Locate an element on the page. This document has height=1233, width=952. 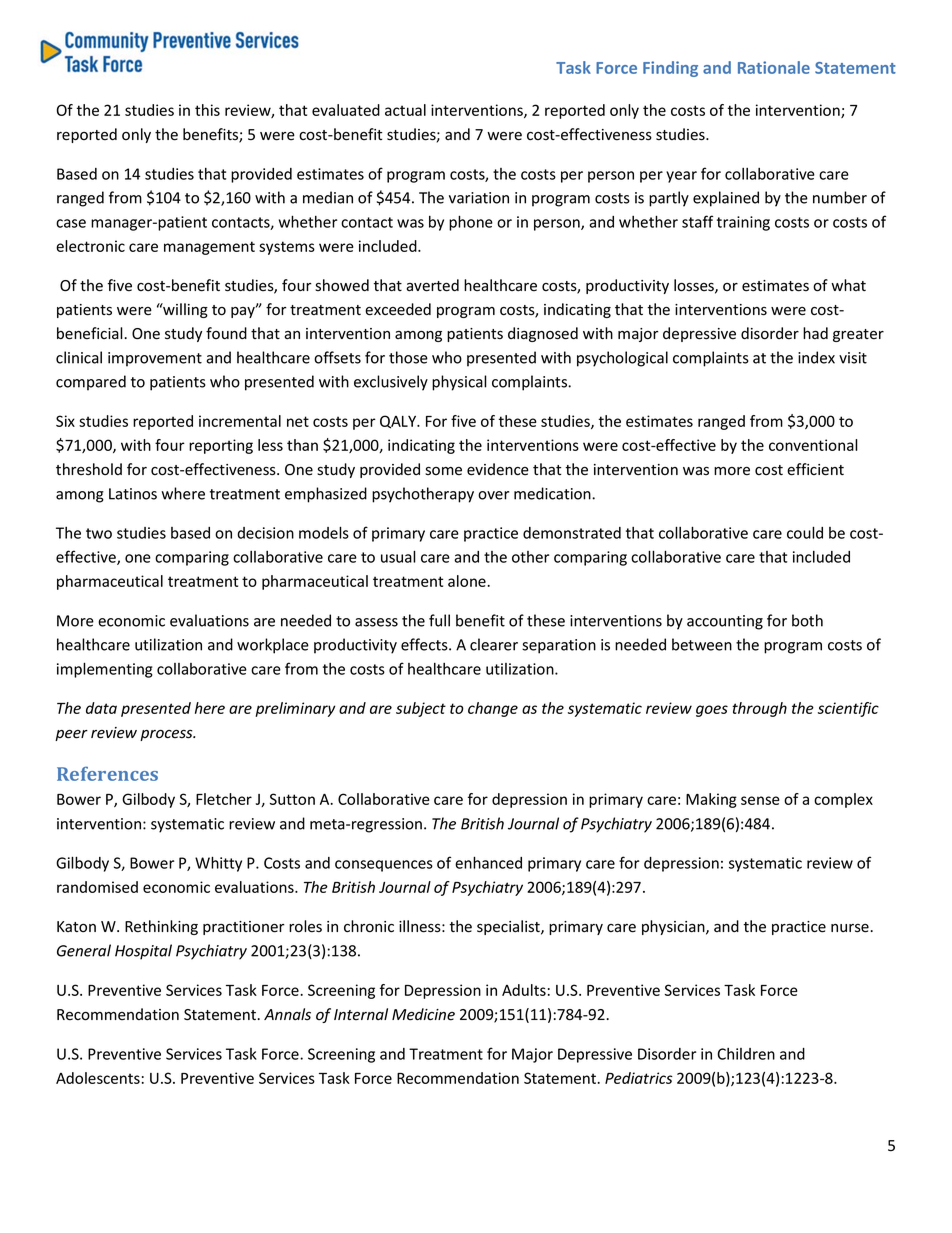
some is located at coordinates (443, 471).
